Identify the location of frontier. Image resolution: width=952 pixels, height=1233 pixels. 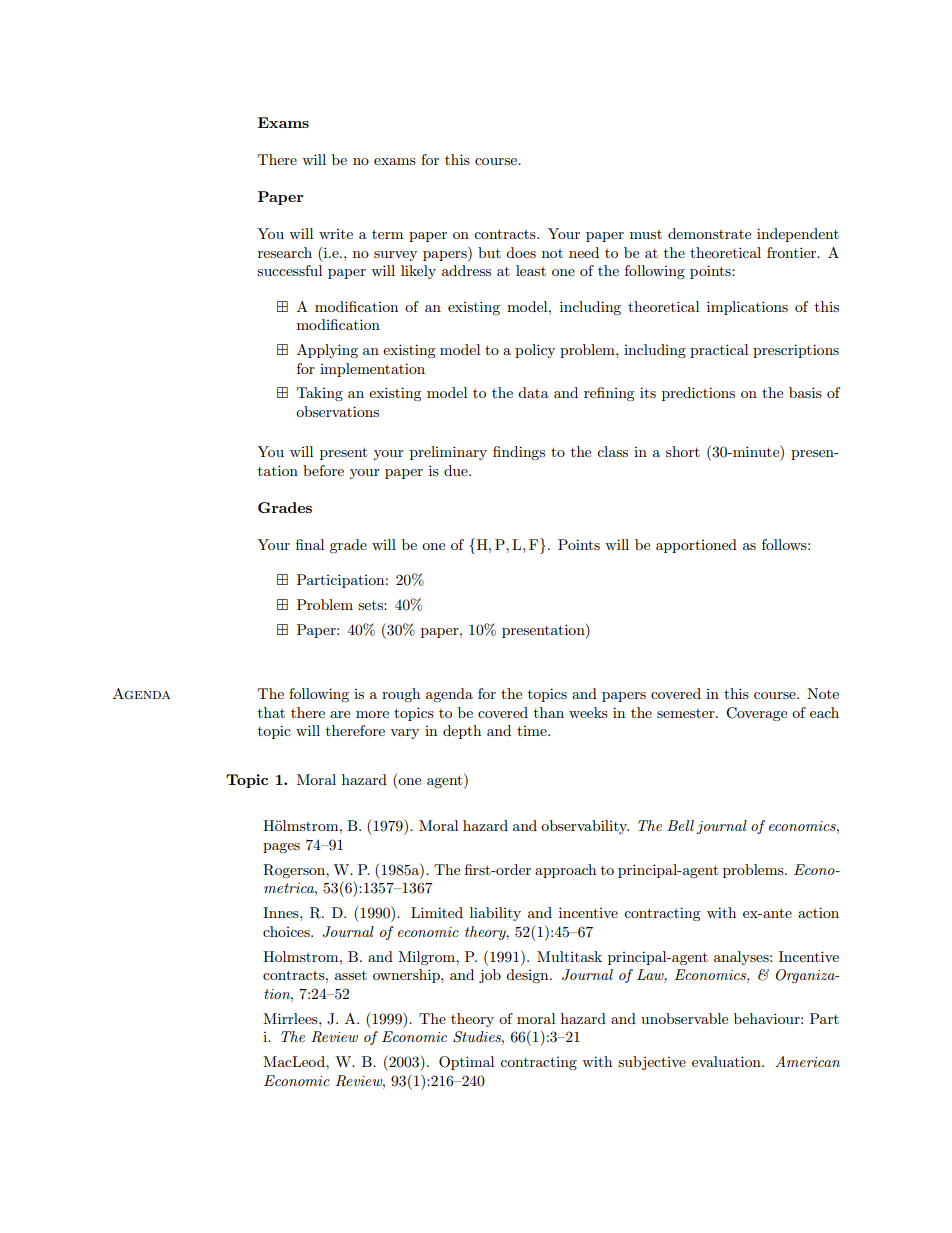
(793, 252).
